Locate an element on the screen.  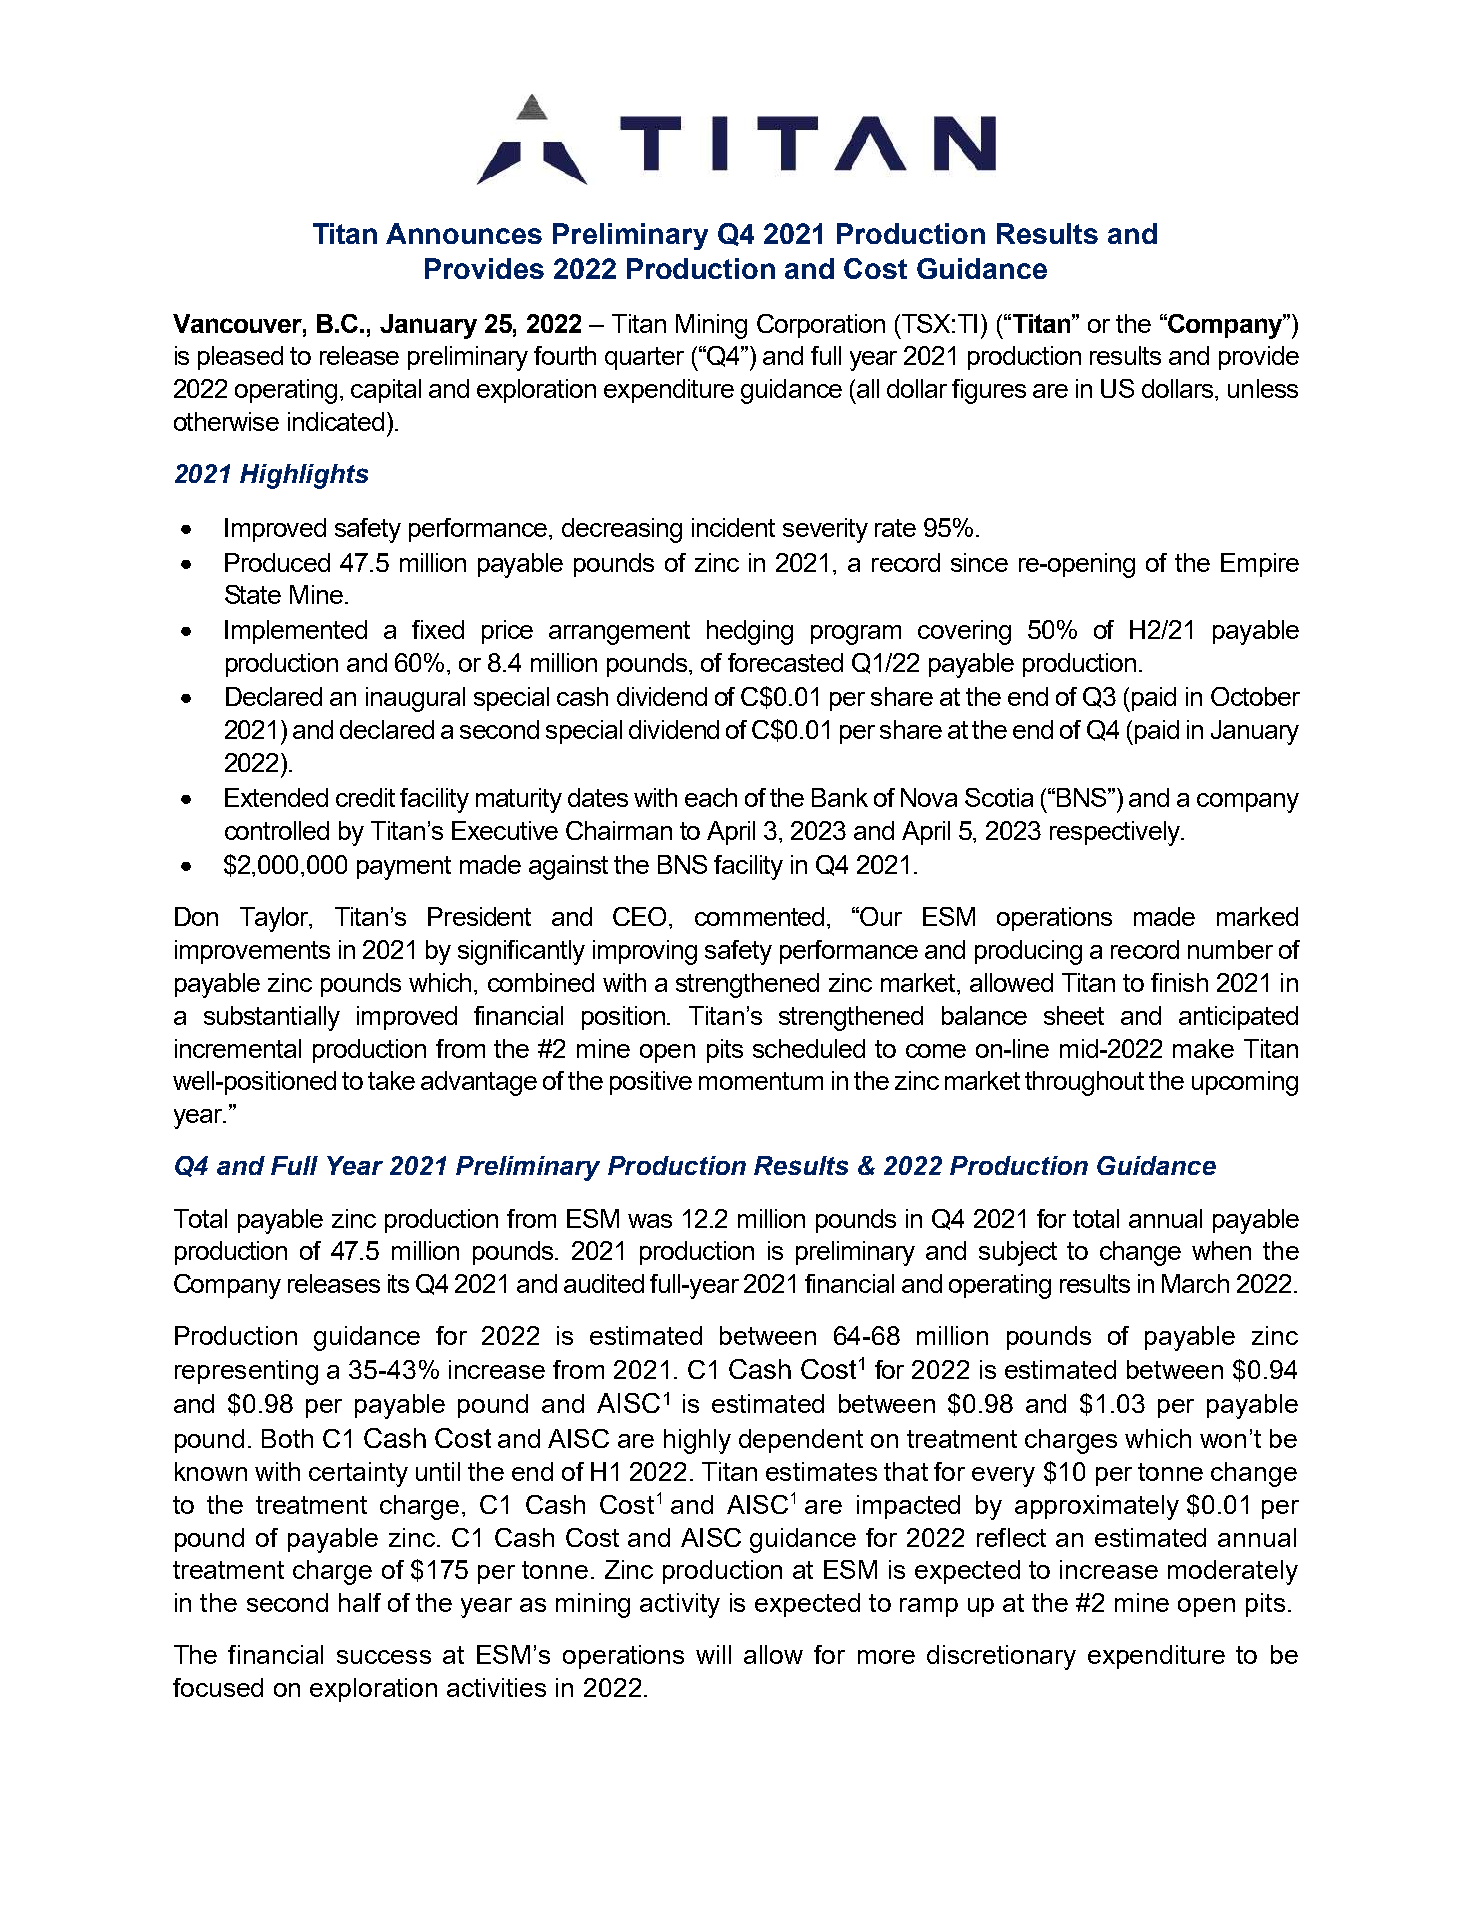
March is located at coordinates (1195, 1283).
